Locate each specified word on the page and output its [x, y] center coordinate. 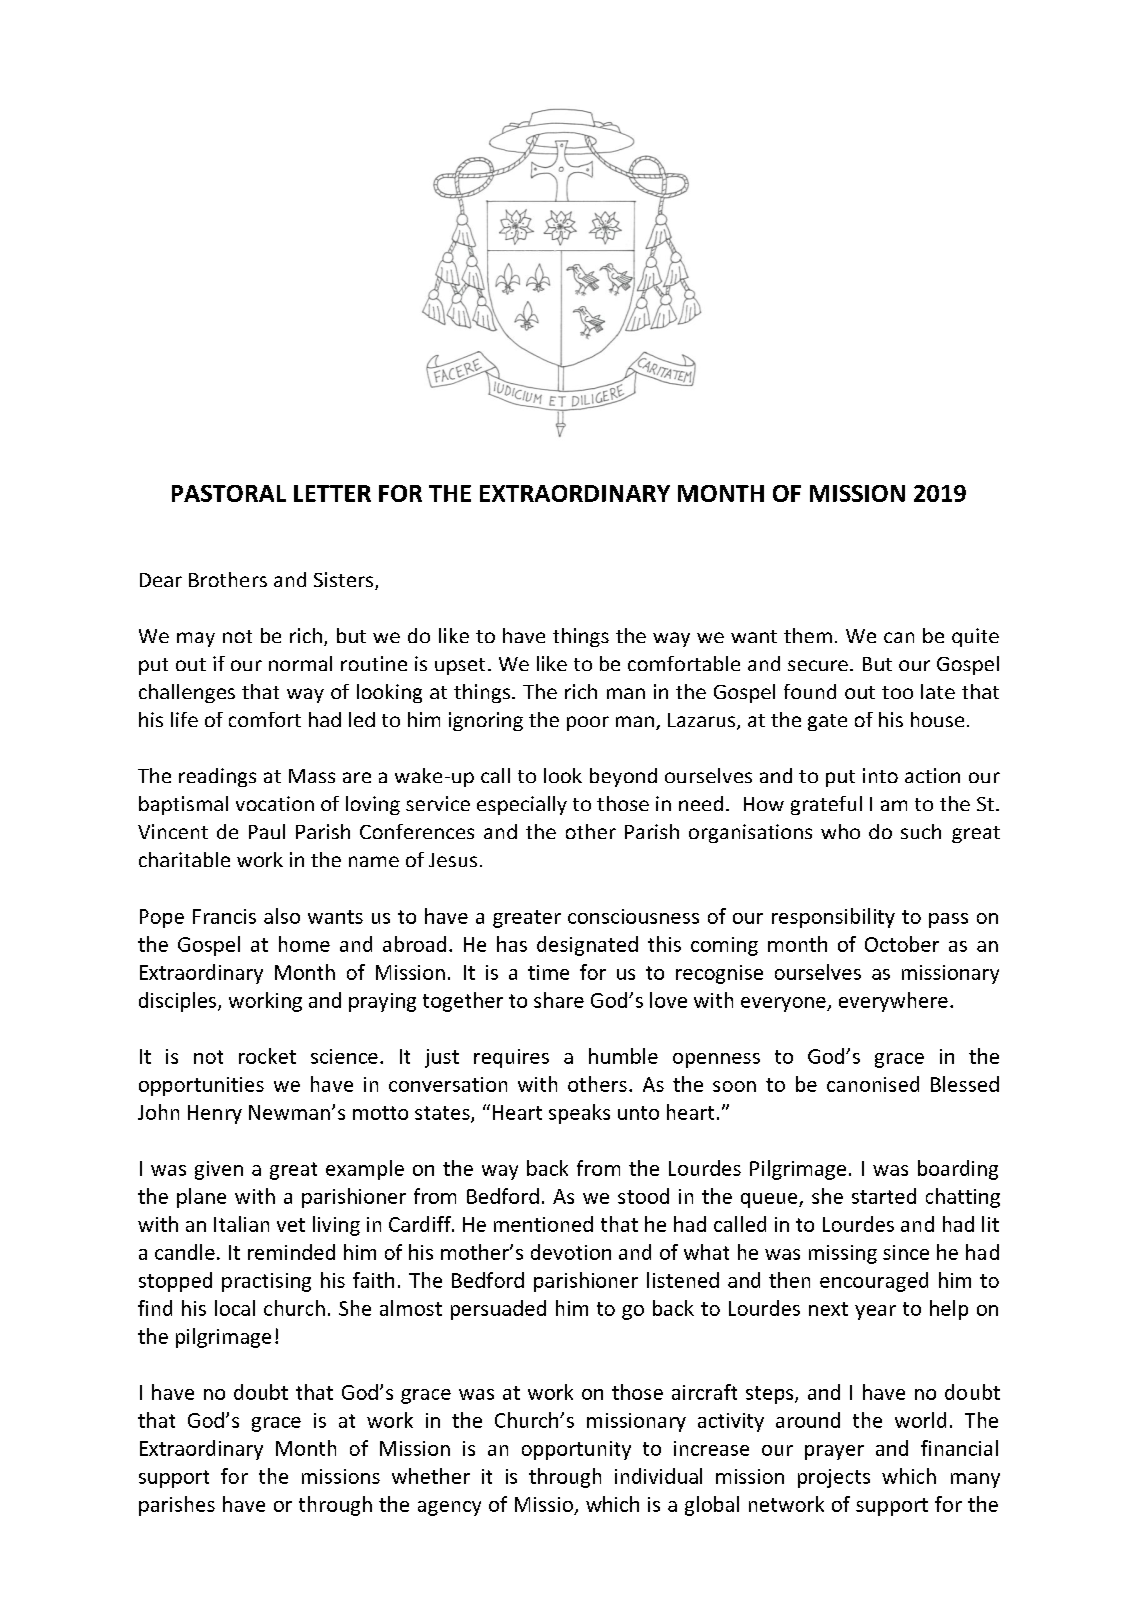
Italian [241, 1224]
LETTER [332, 493]
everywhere [893, 1002]
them [808, 635]
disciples [177, 1002]
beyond [623, 777]
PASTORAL [229, 493]
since [906, 1252]
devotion [571, 1252]
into [880, 775]
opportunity [576, 1450]
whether [431, 1476]
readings [217, 777]
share [559, 1000]
